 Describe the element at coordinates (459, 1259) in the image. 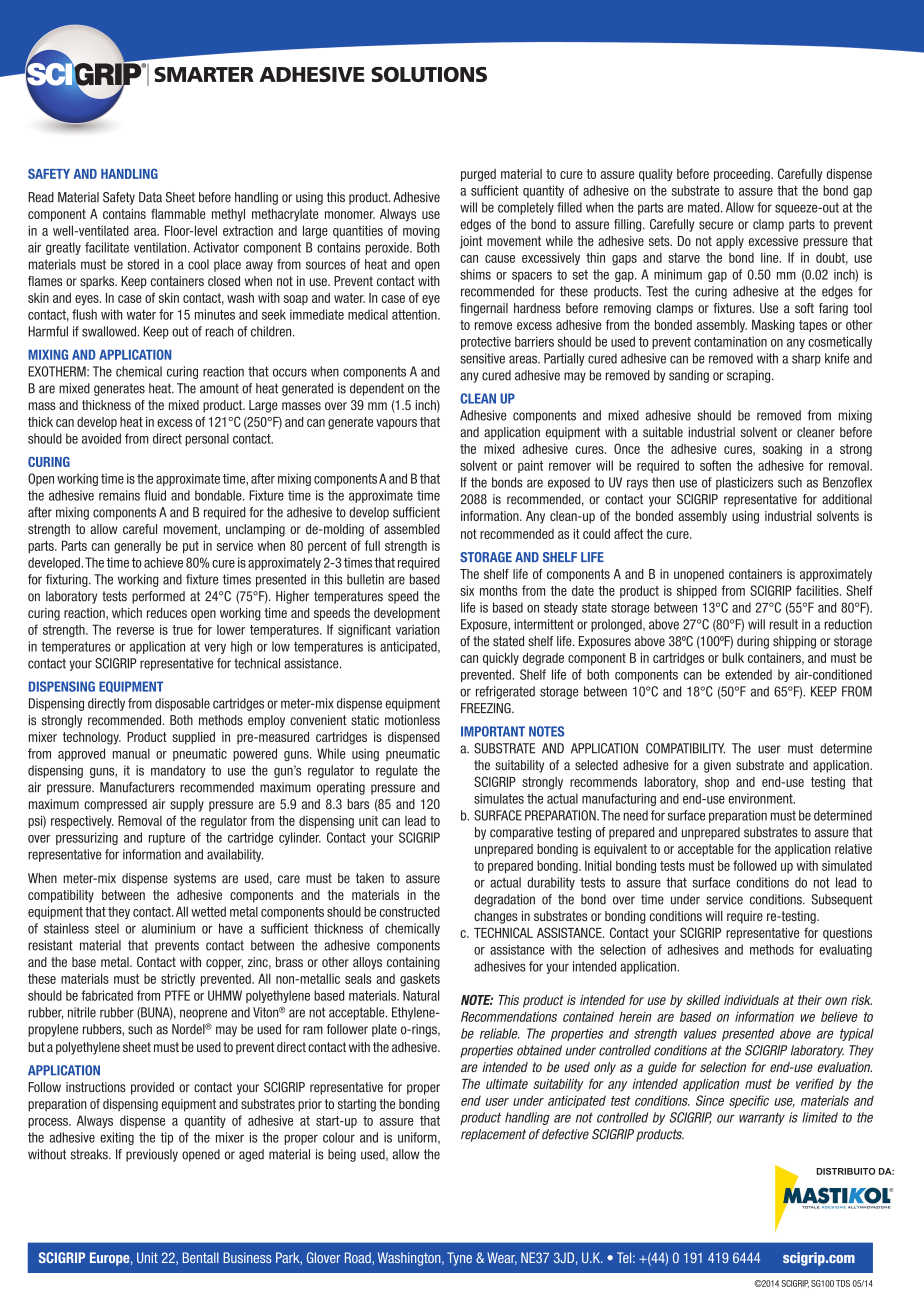

I see `Tyne` at that location.
